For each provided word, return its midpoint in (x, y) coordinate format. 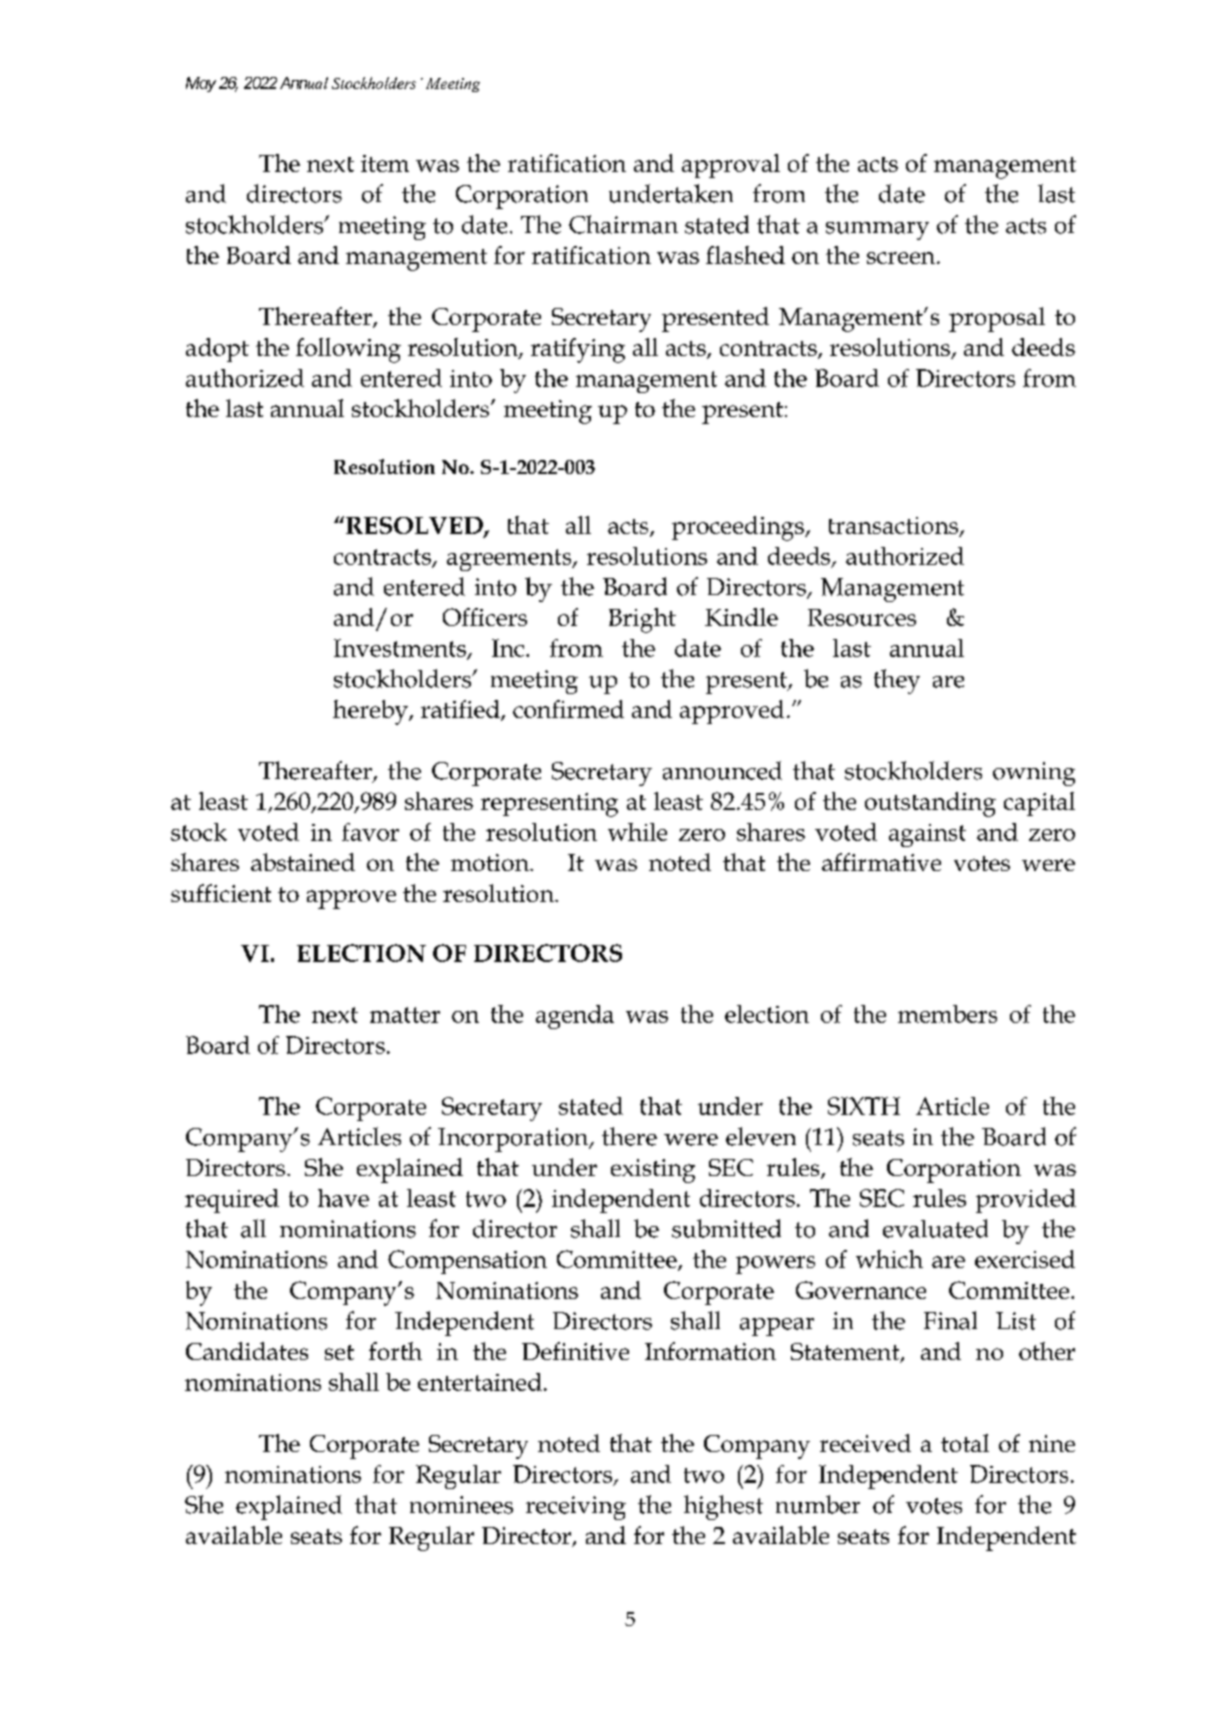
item (385, 163)
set (339, 1352)
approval (731, 166)
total (965, 1443)
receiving (576, 1508)
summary (877, 231)
